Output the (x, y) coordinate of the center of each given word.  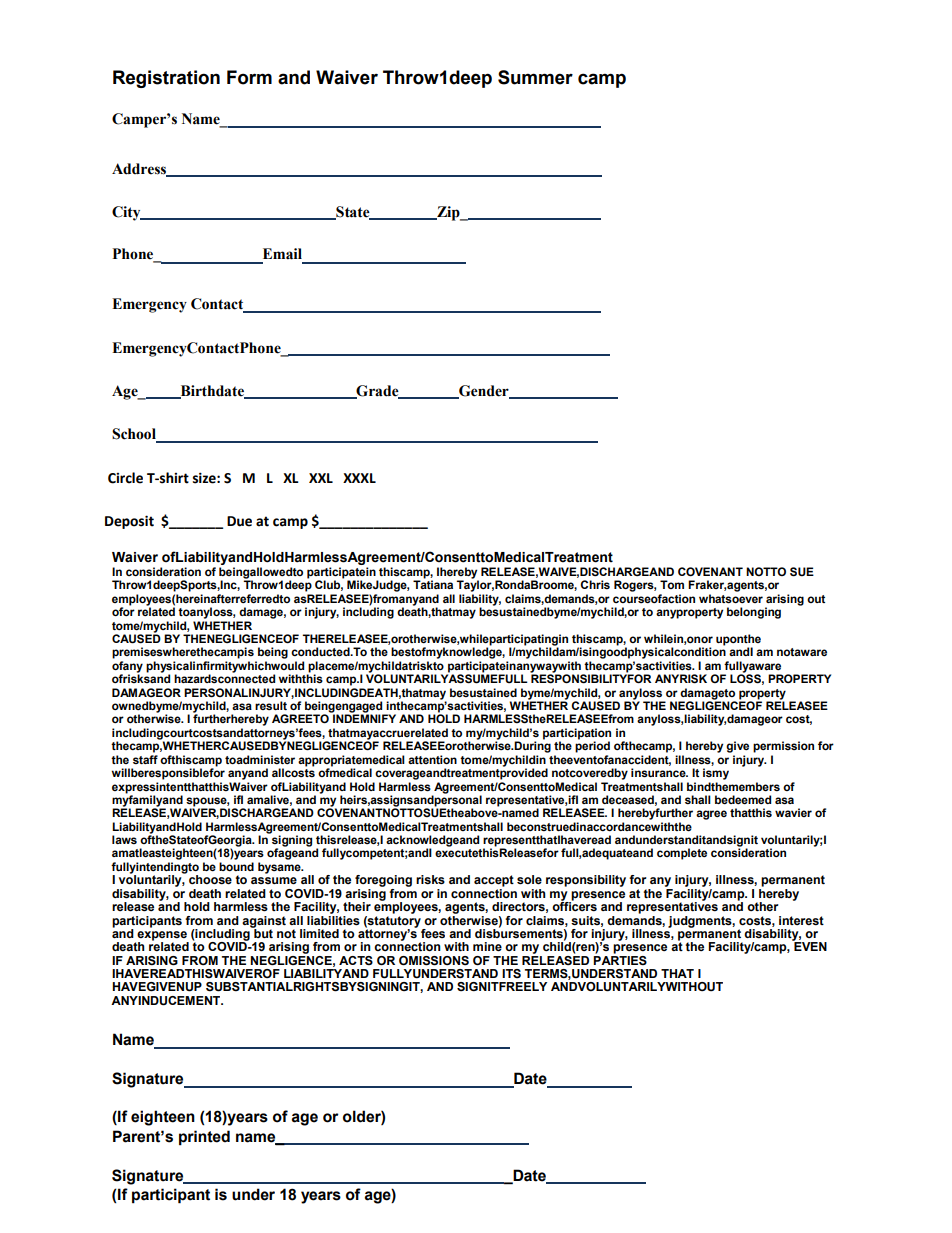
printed (204, 1138)
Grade (377, 392)
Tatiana (433, 584)
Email (282, 254)
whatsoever (731, 599)
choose (210, 879)
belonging (754, 613)
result (271, 705)
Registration (166, 79)
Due (239, 521)
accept (494, 881)
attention (432, 759)
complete (682, 854)
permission (783, 747)
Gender (484, 392)
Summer (535, 77)
